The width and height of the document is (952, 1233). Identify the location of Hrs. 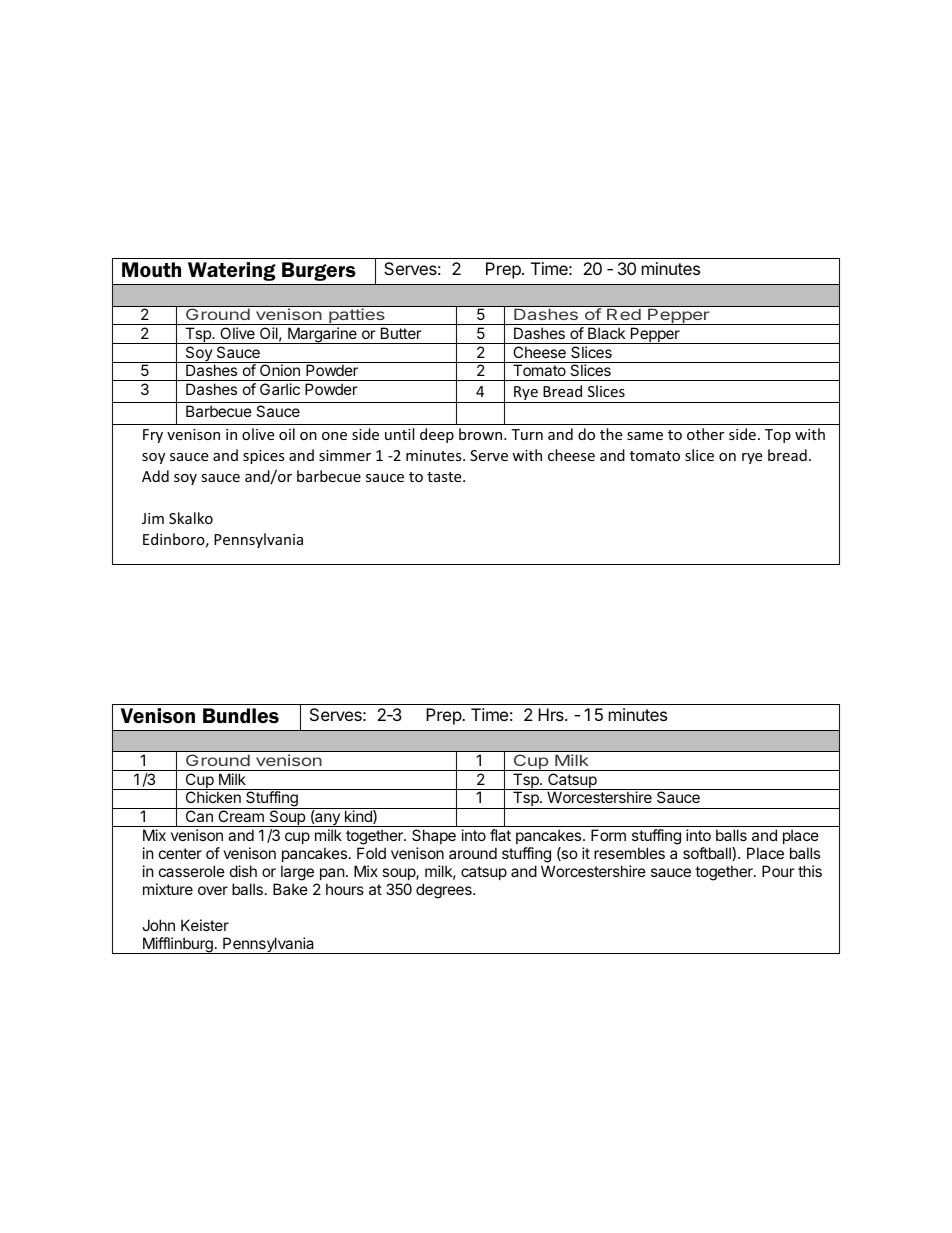
(552, 714).
